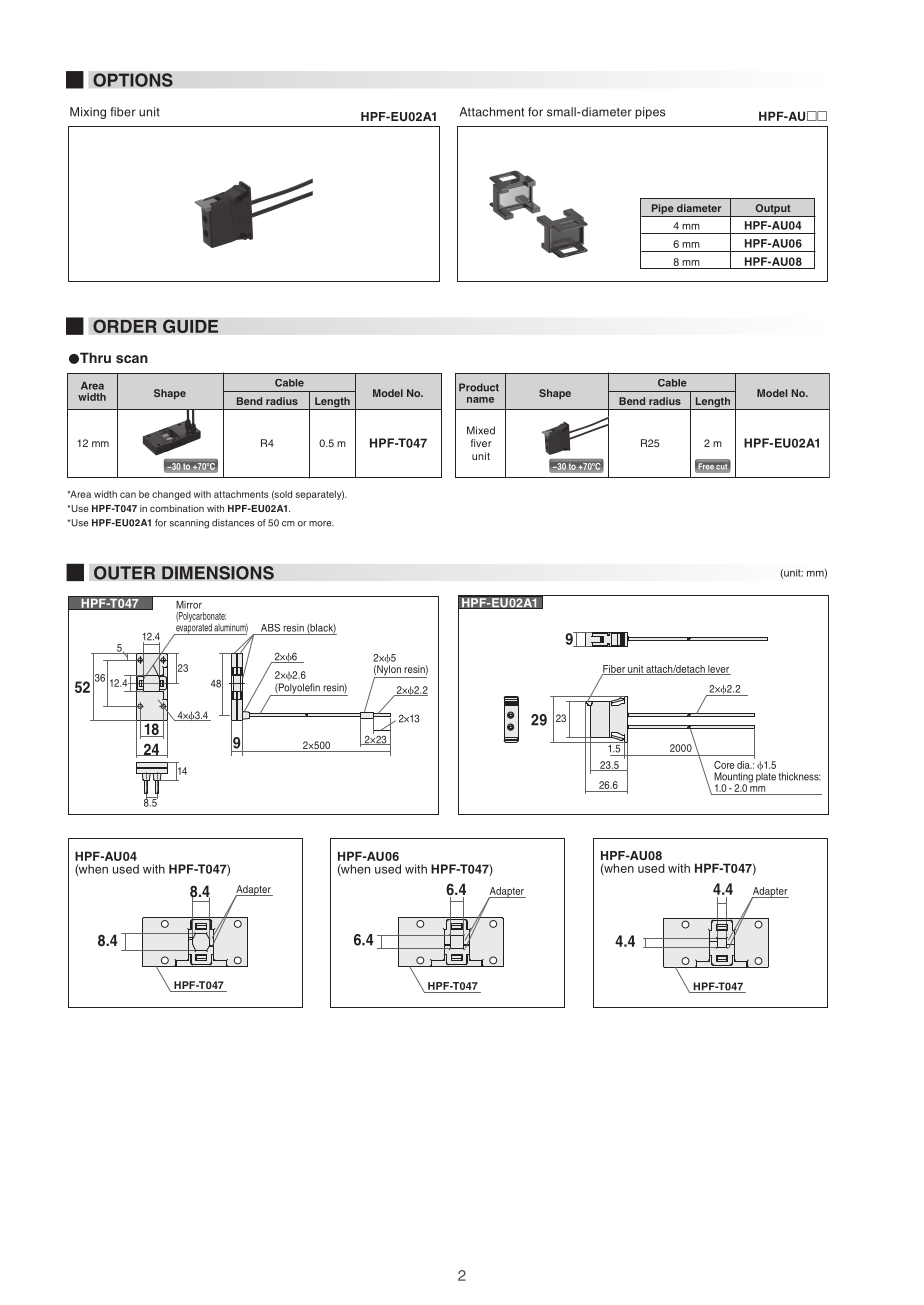 The image size is (924, 1305). Describe the element at coordinates (88, 113) in the screenshot. I see `Mixing` at that location.
